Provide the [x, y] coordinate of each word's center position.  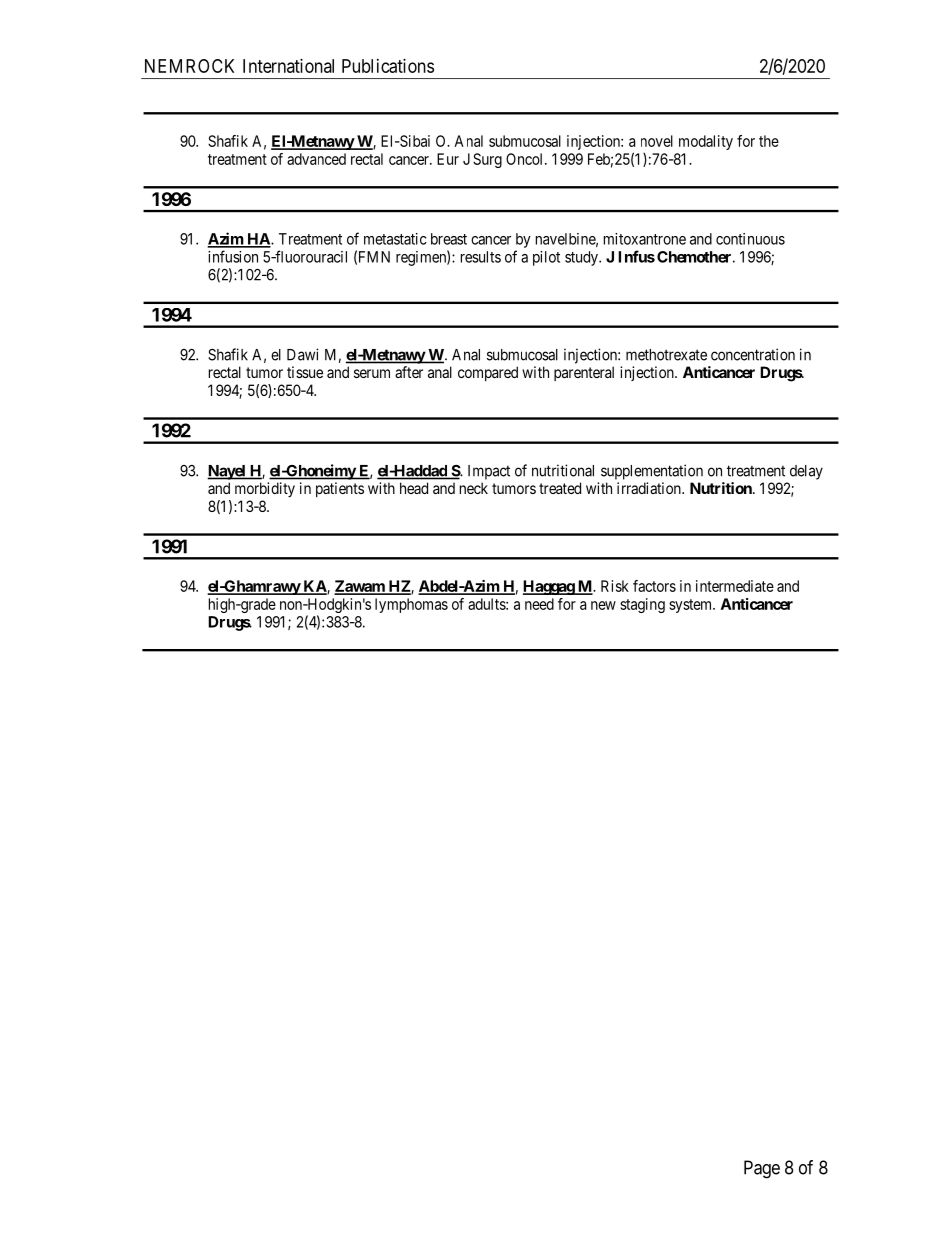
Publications [388, 66]
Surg [487, 160]
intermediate [735, 586]
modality [706, 142]
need [539, 604]
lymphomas [411, 605]
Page [762, 1169]
